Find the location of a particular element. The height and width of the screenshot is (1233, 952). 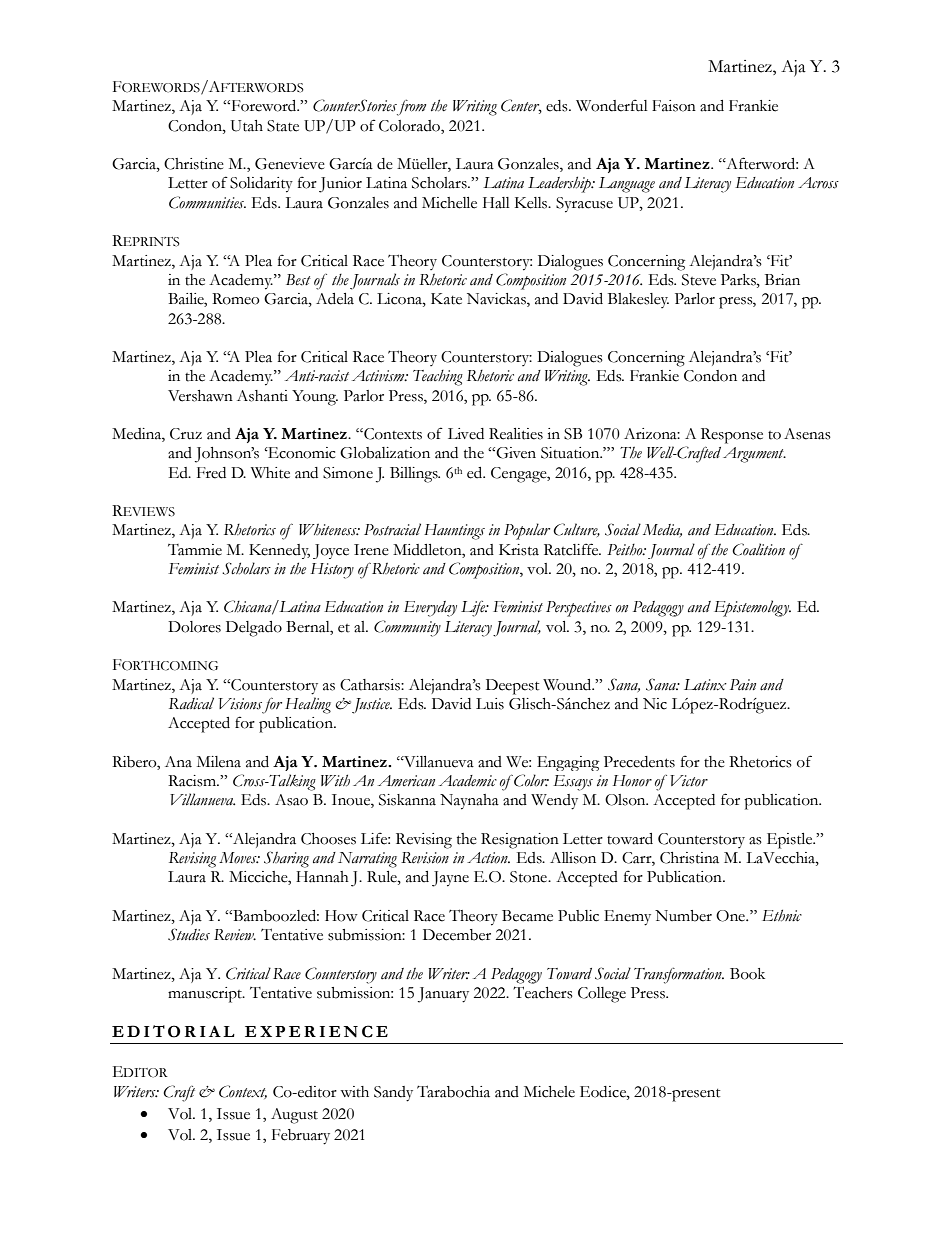

Utah is located at coordinates (247, 126).
